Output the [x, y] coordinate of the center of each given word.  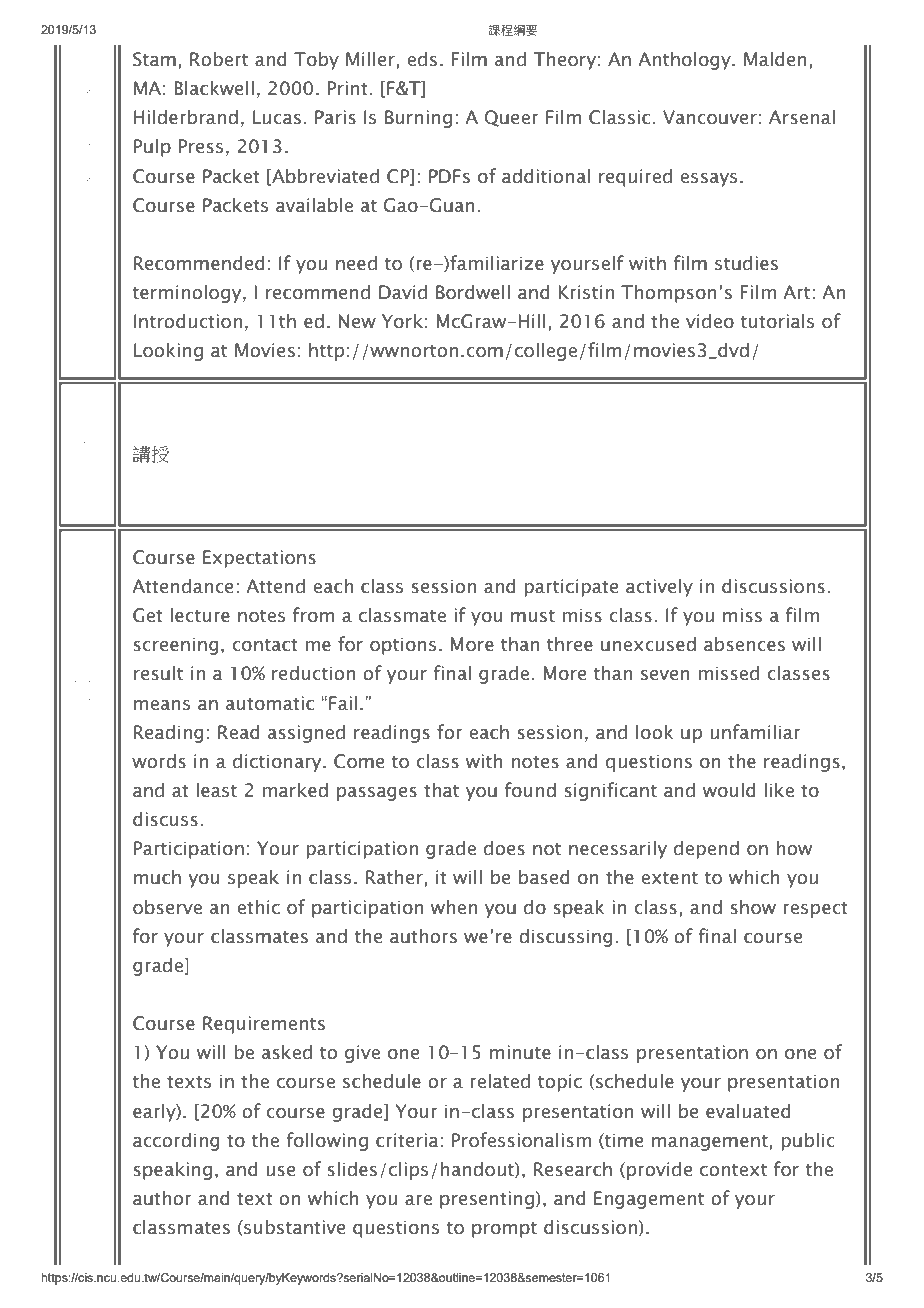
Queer [512, 118]
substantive [293, 1227]
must [533, 616]
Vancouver [710, 117]
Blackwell [214, 88]
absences [744, 644]
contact [265, 645]
